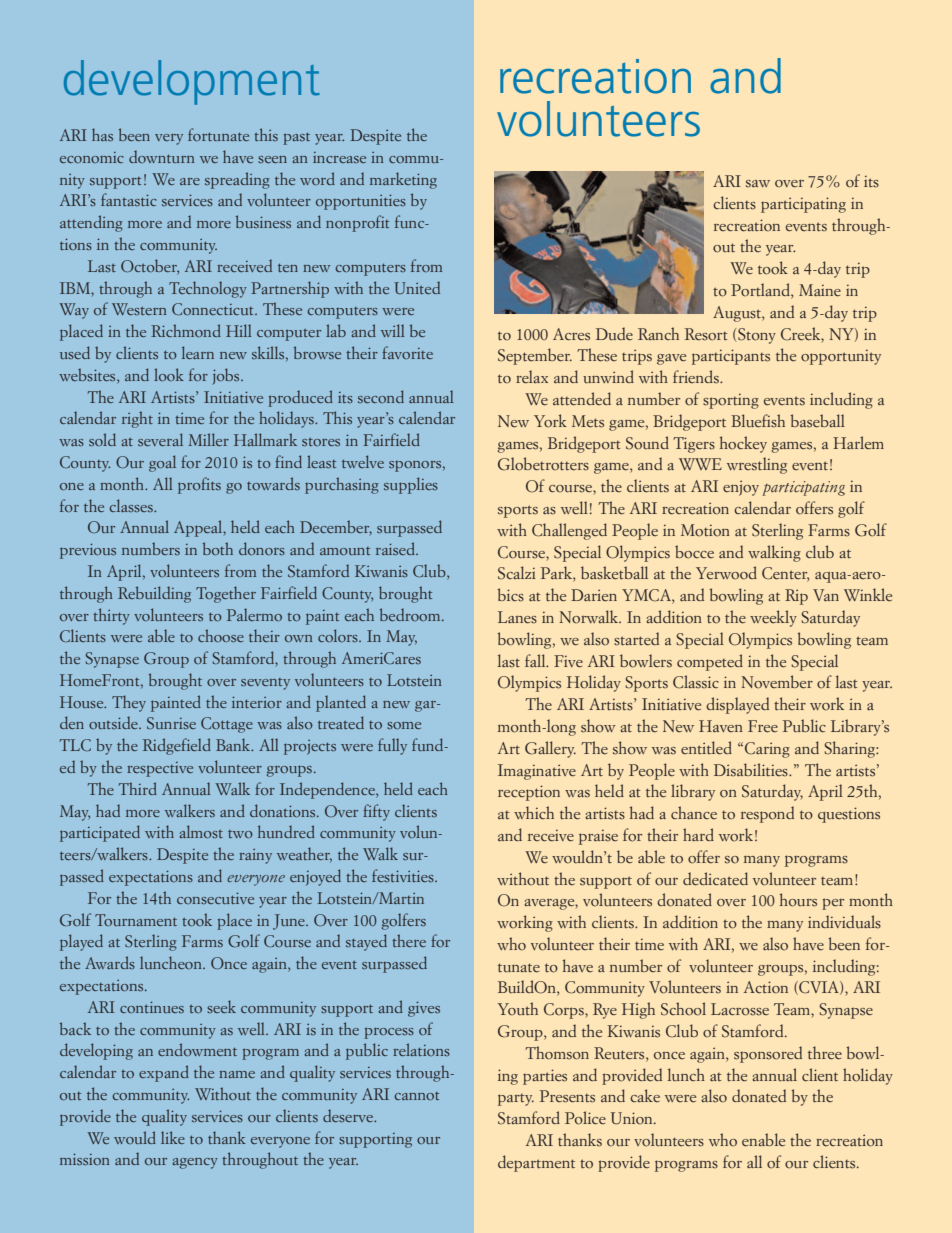 The height and width of the image is (1233, 952). What do you see at coordinates (403, 180) in the image?
I see `marketing` at bounding box center [403, 180].
